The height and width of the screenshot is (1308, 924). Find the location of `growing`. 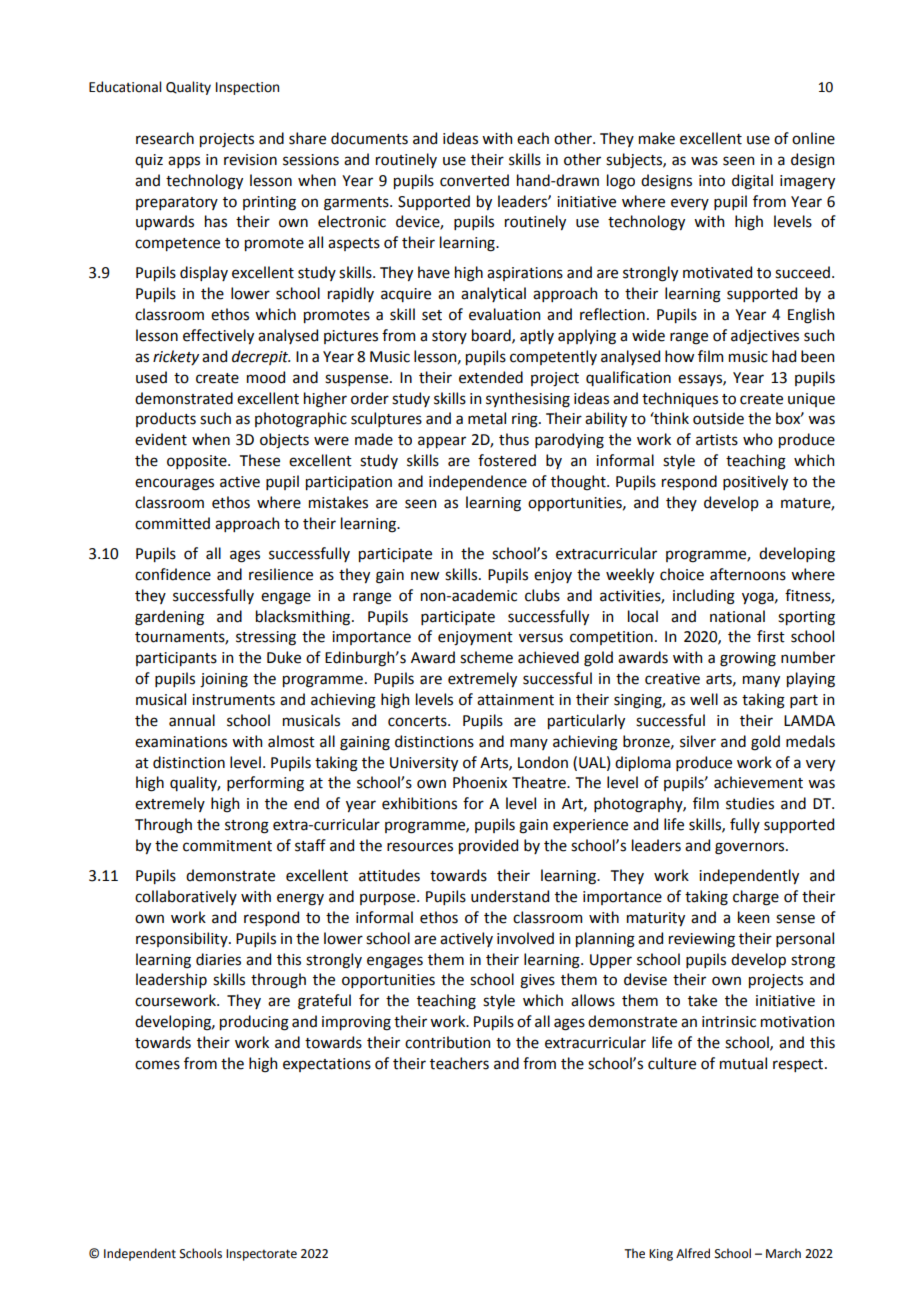

growing is located at coordinates (748, 659).
